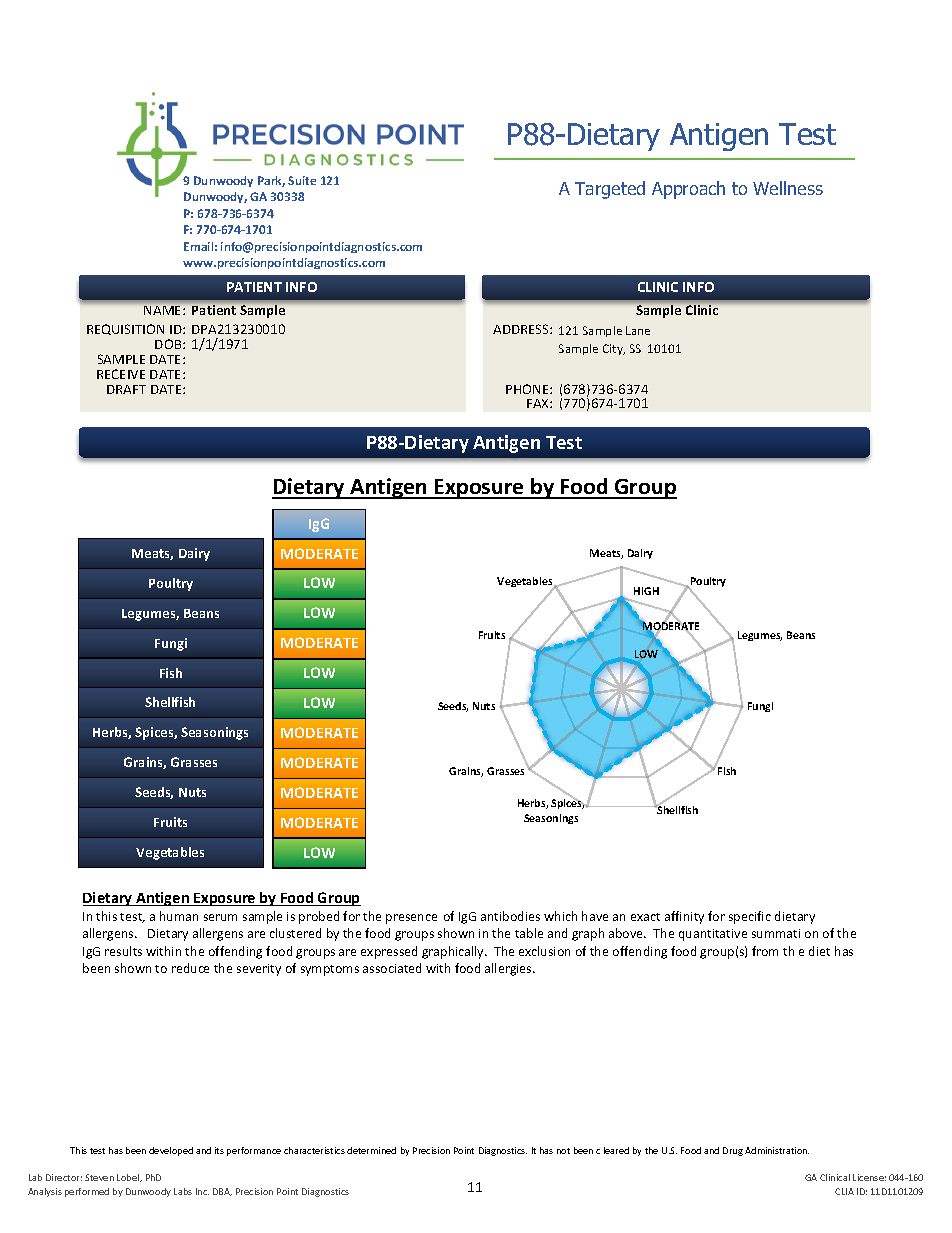 The image size is (952, 1233). I want to click on DRAFT, so click(126, 389).
